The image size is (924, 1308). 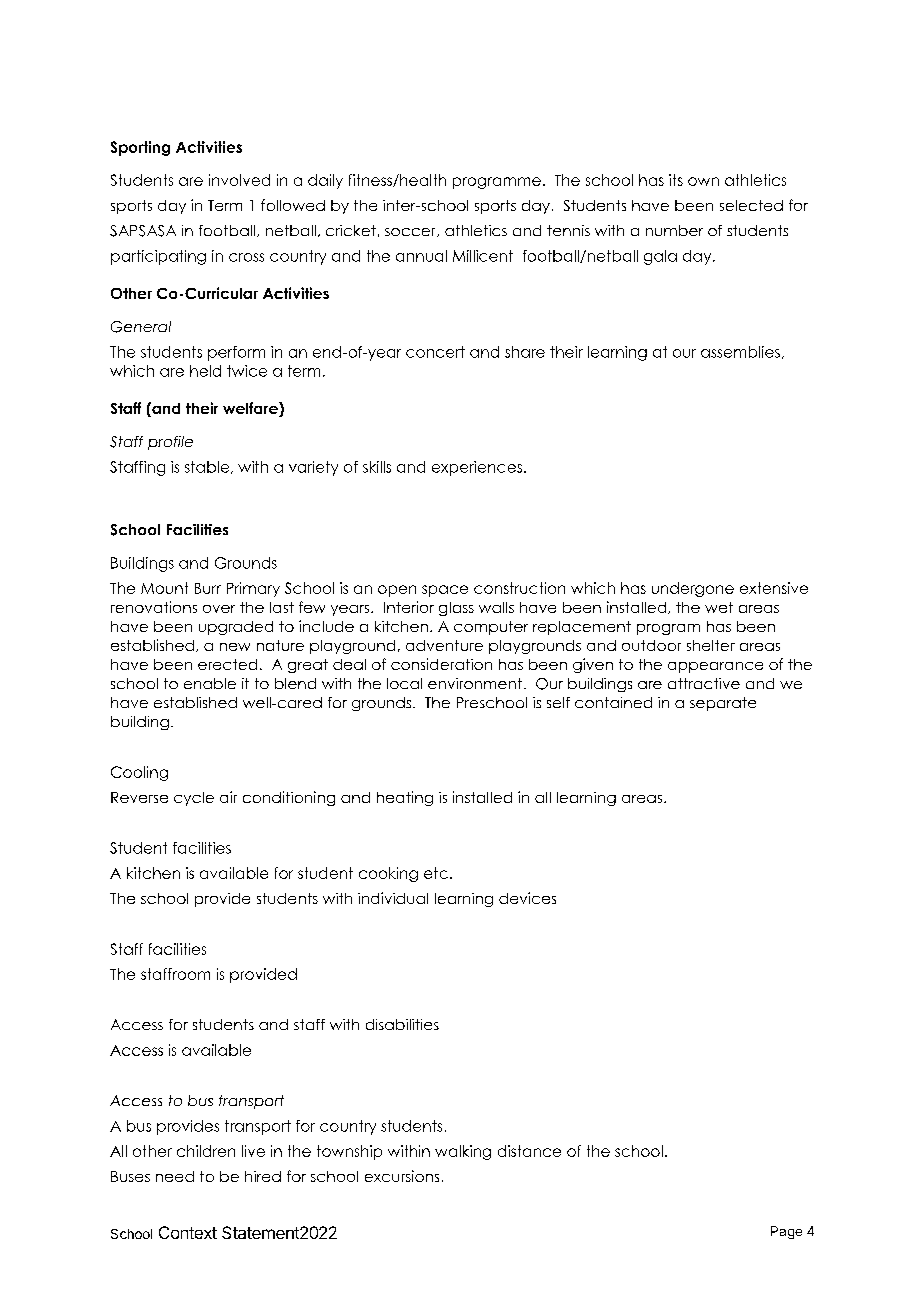 I want to click on assemblies, so click(x=740, y=352).
